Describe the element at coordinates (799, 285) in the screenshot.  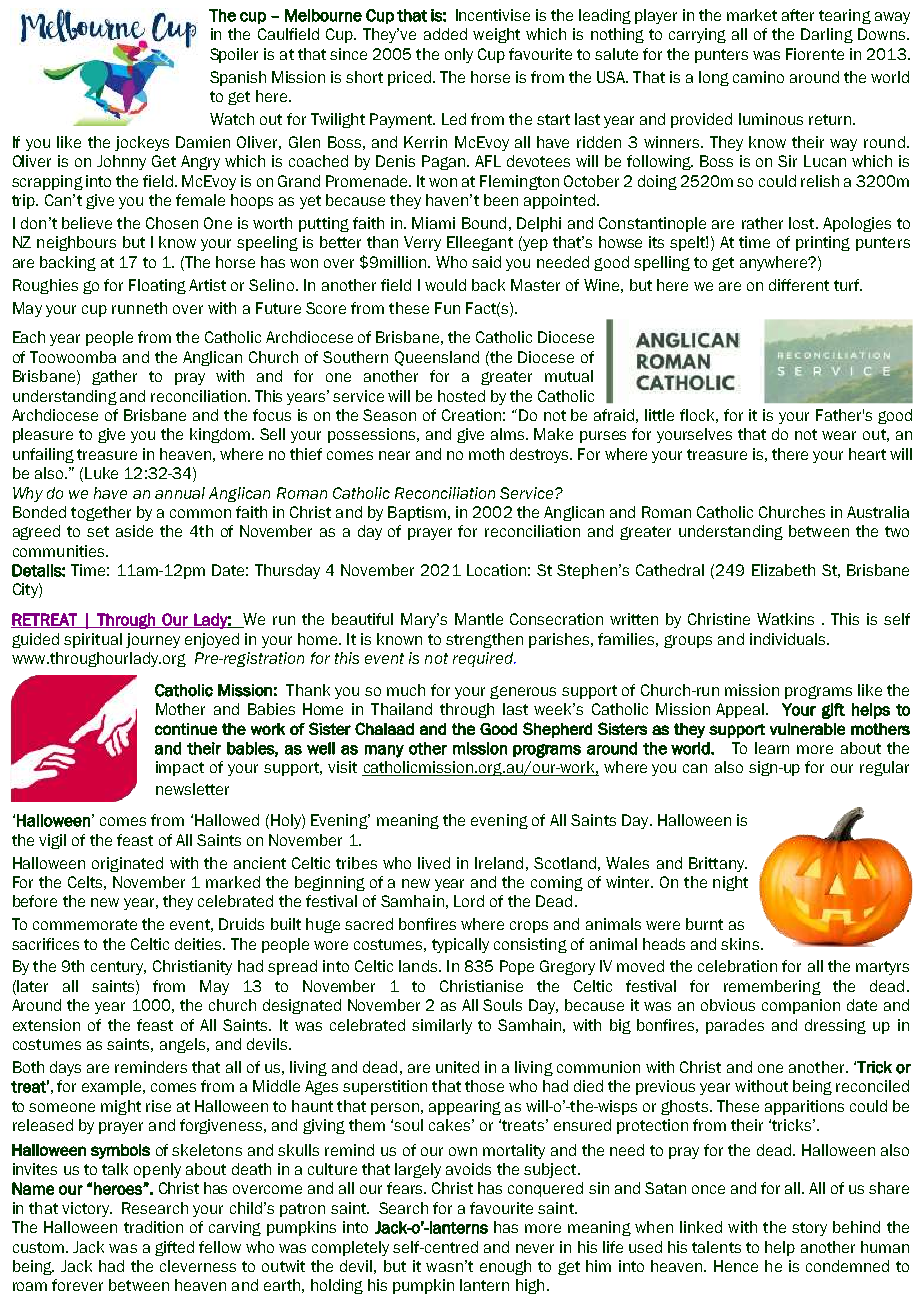
I see `different` at that location.
